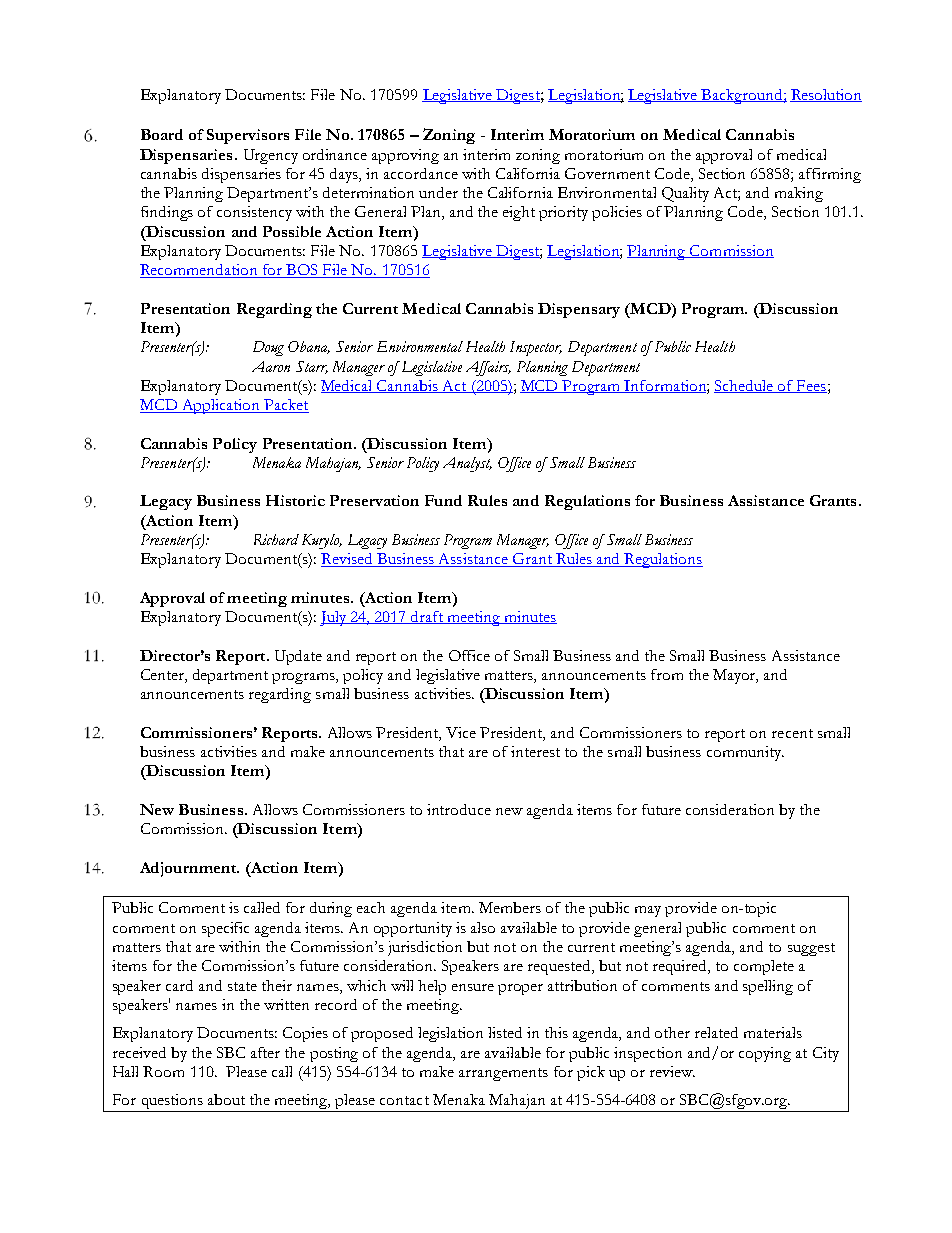 The height and width of the screenshot is (1233, 952). I want to click on community, so click(745, 753).
